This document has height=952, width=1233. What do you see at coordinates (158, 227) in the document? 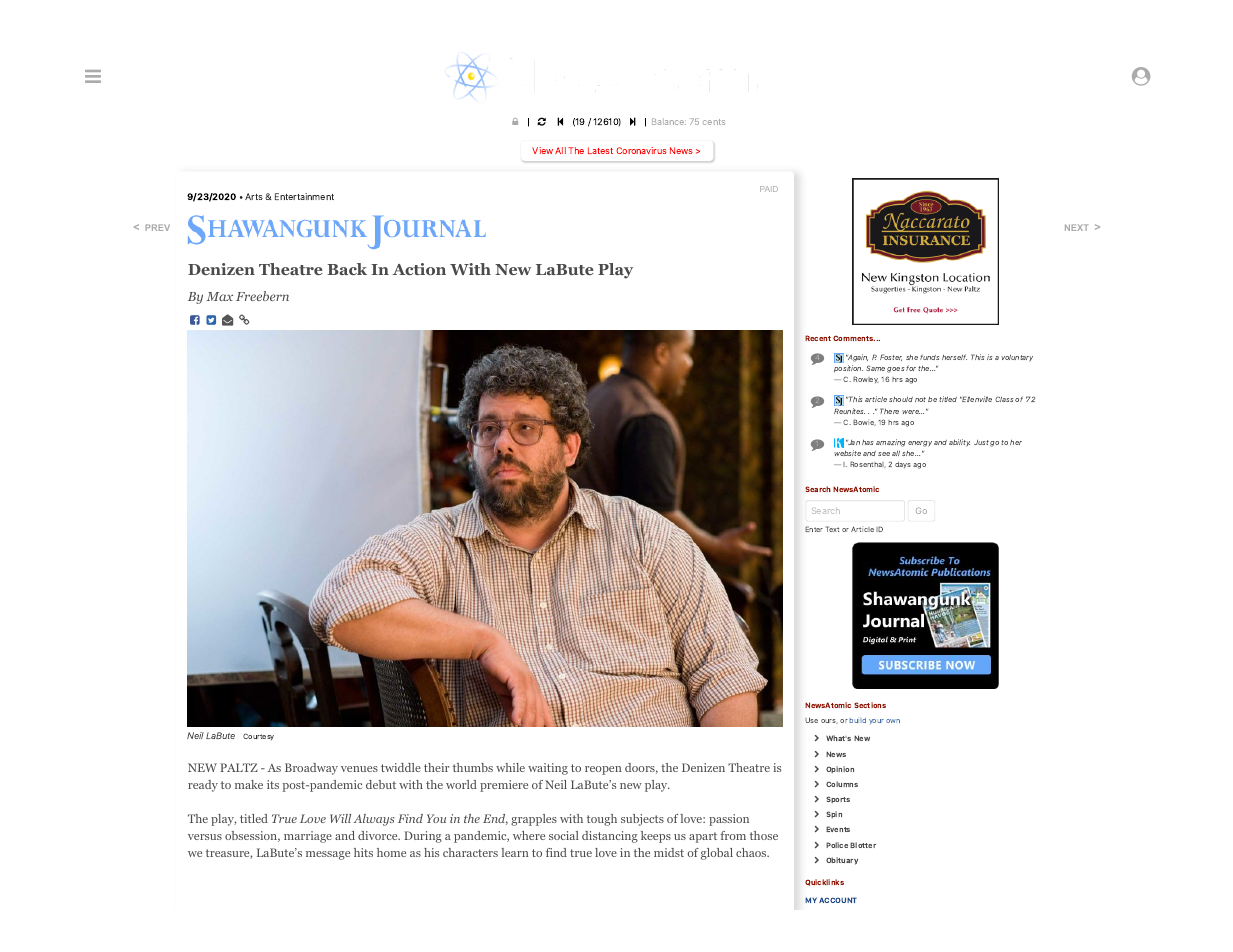
I see `PREV` at bounding box center [158, 227].
